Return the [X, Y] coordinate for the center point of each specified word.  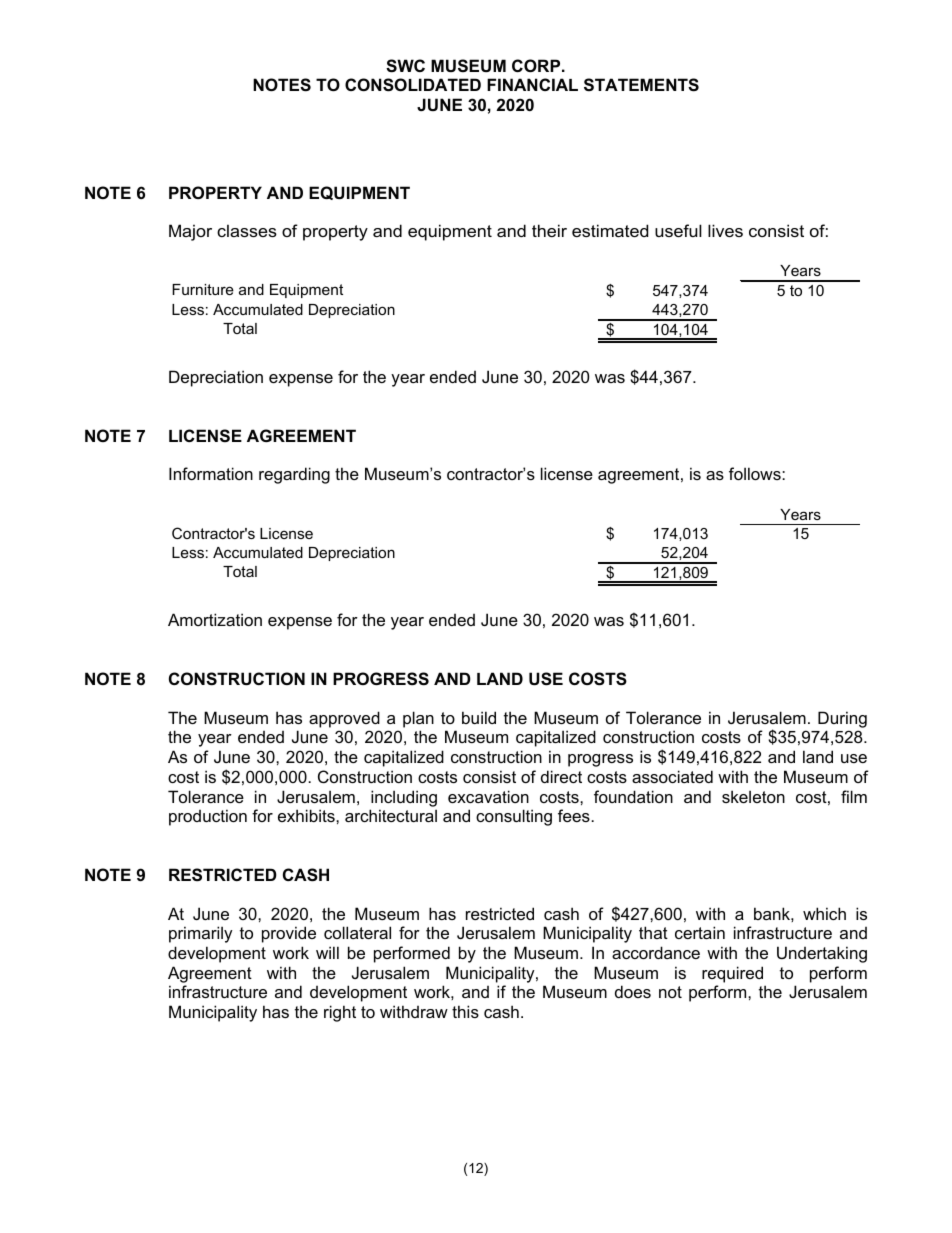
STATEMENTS [641, 85]
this [465, 1011]
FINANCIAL [532, 84]
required [732, 974]
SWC [405, 66]
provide [289, 934]
